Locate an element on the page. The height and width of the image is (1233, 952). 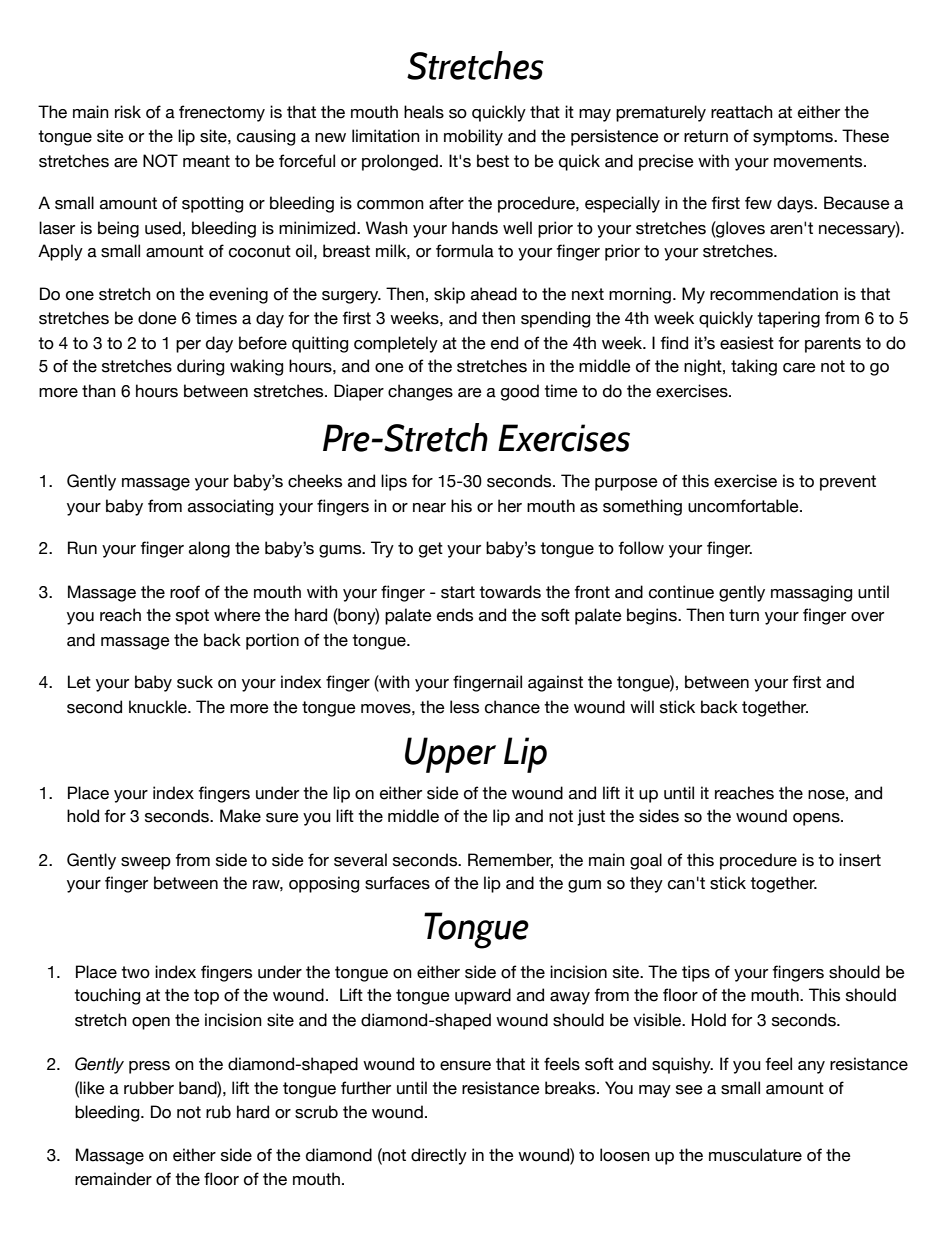
mobility is located at coordinates (473, 137).
